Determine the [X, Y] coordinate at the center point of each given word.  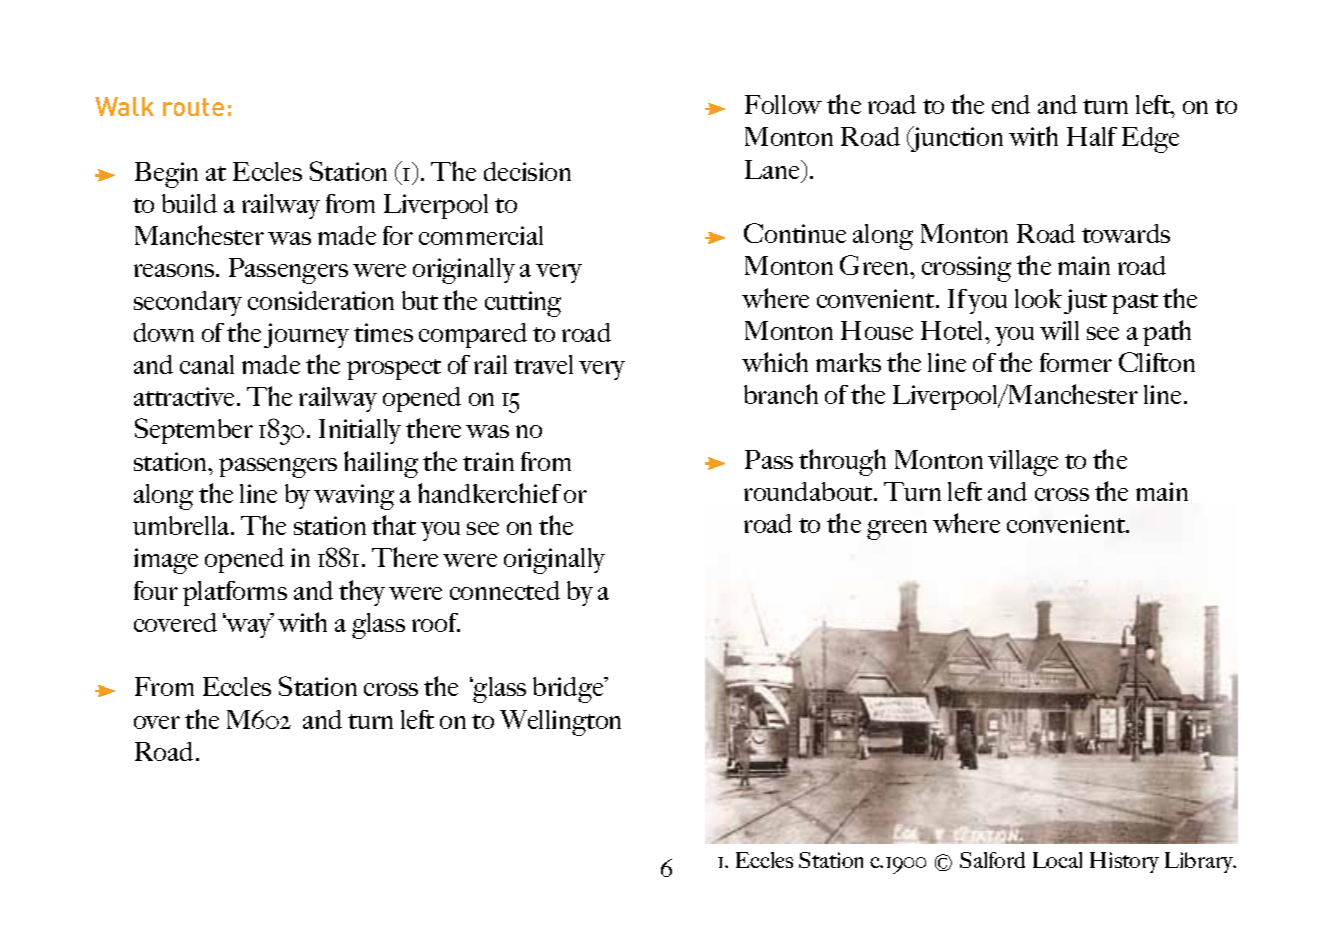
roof [436, 622]
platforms [235, 593]
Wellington [560, 723]
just [1085, 301]
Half [1092, 136]
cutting [523, 304]
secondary [188, 303]
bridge [570, 690]
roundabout [810, 491]
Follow [783, 104]
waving [354, 497]
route [193, 107]
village [1023, 463]
